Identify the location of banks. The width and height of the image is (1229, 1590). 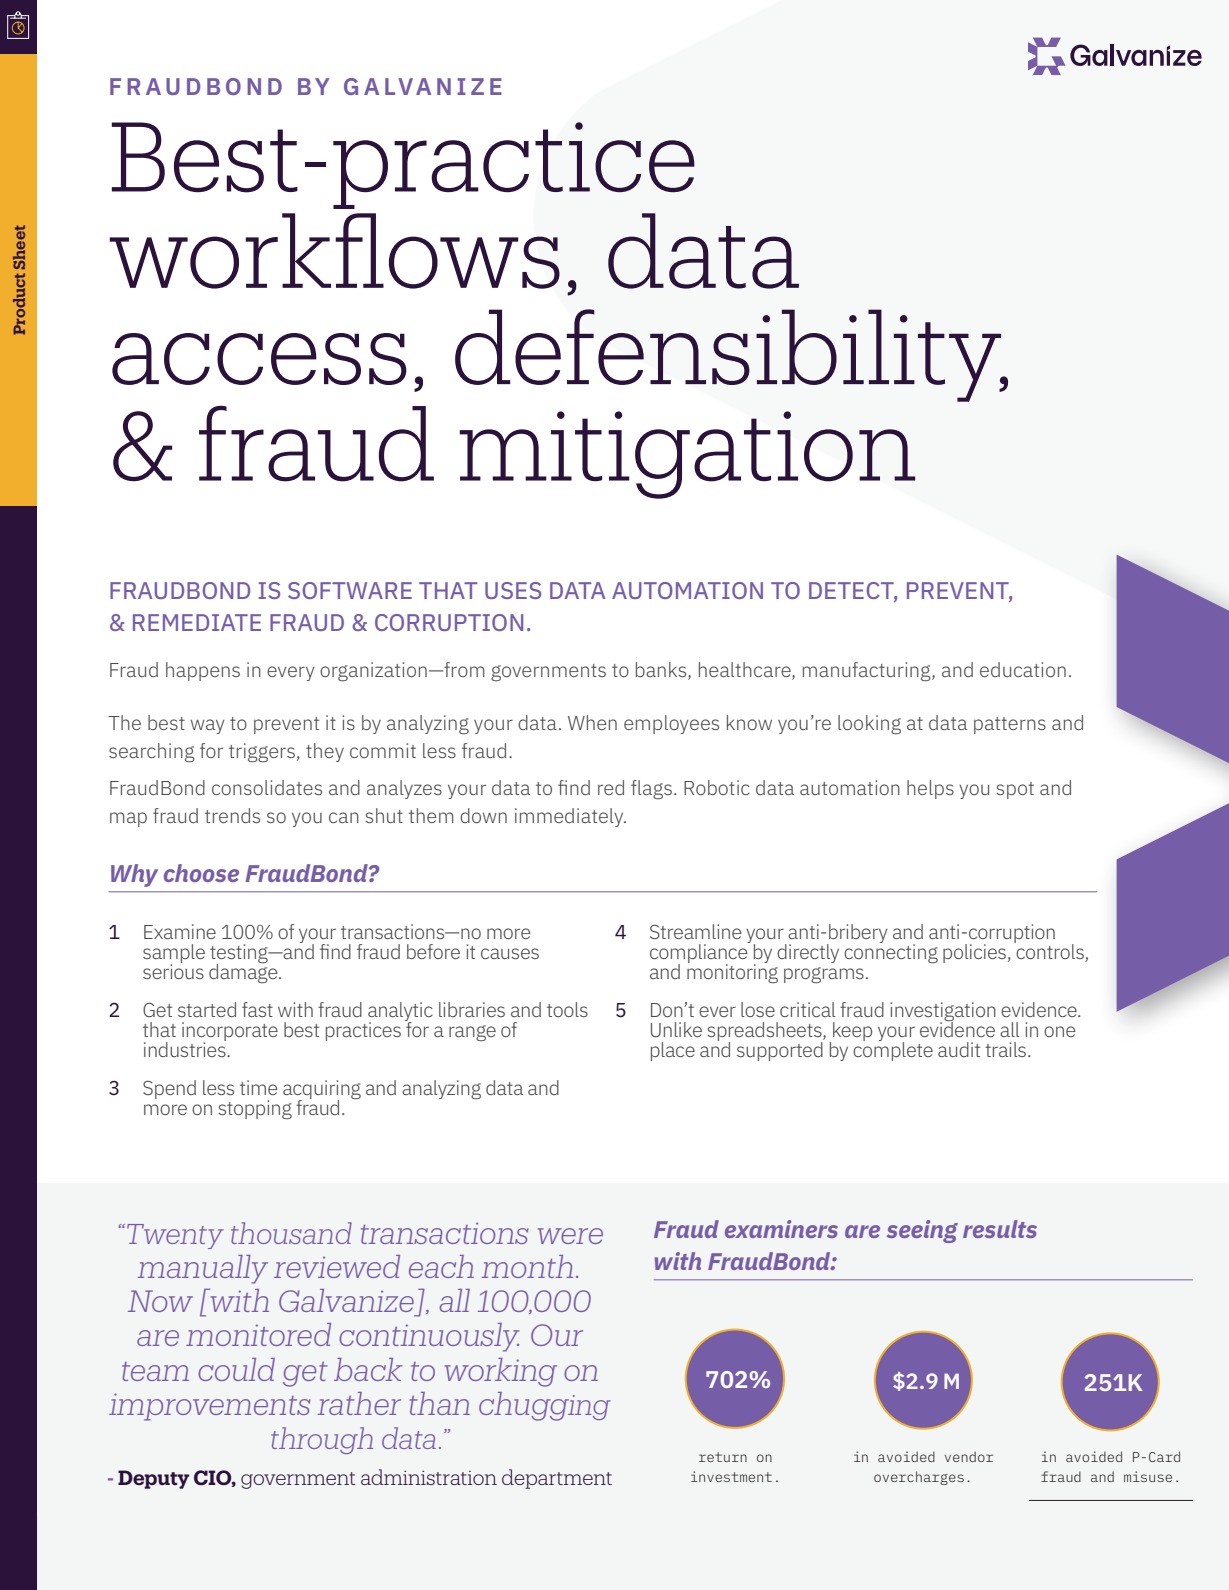
(662, 671).
